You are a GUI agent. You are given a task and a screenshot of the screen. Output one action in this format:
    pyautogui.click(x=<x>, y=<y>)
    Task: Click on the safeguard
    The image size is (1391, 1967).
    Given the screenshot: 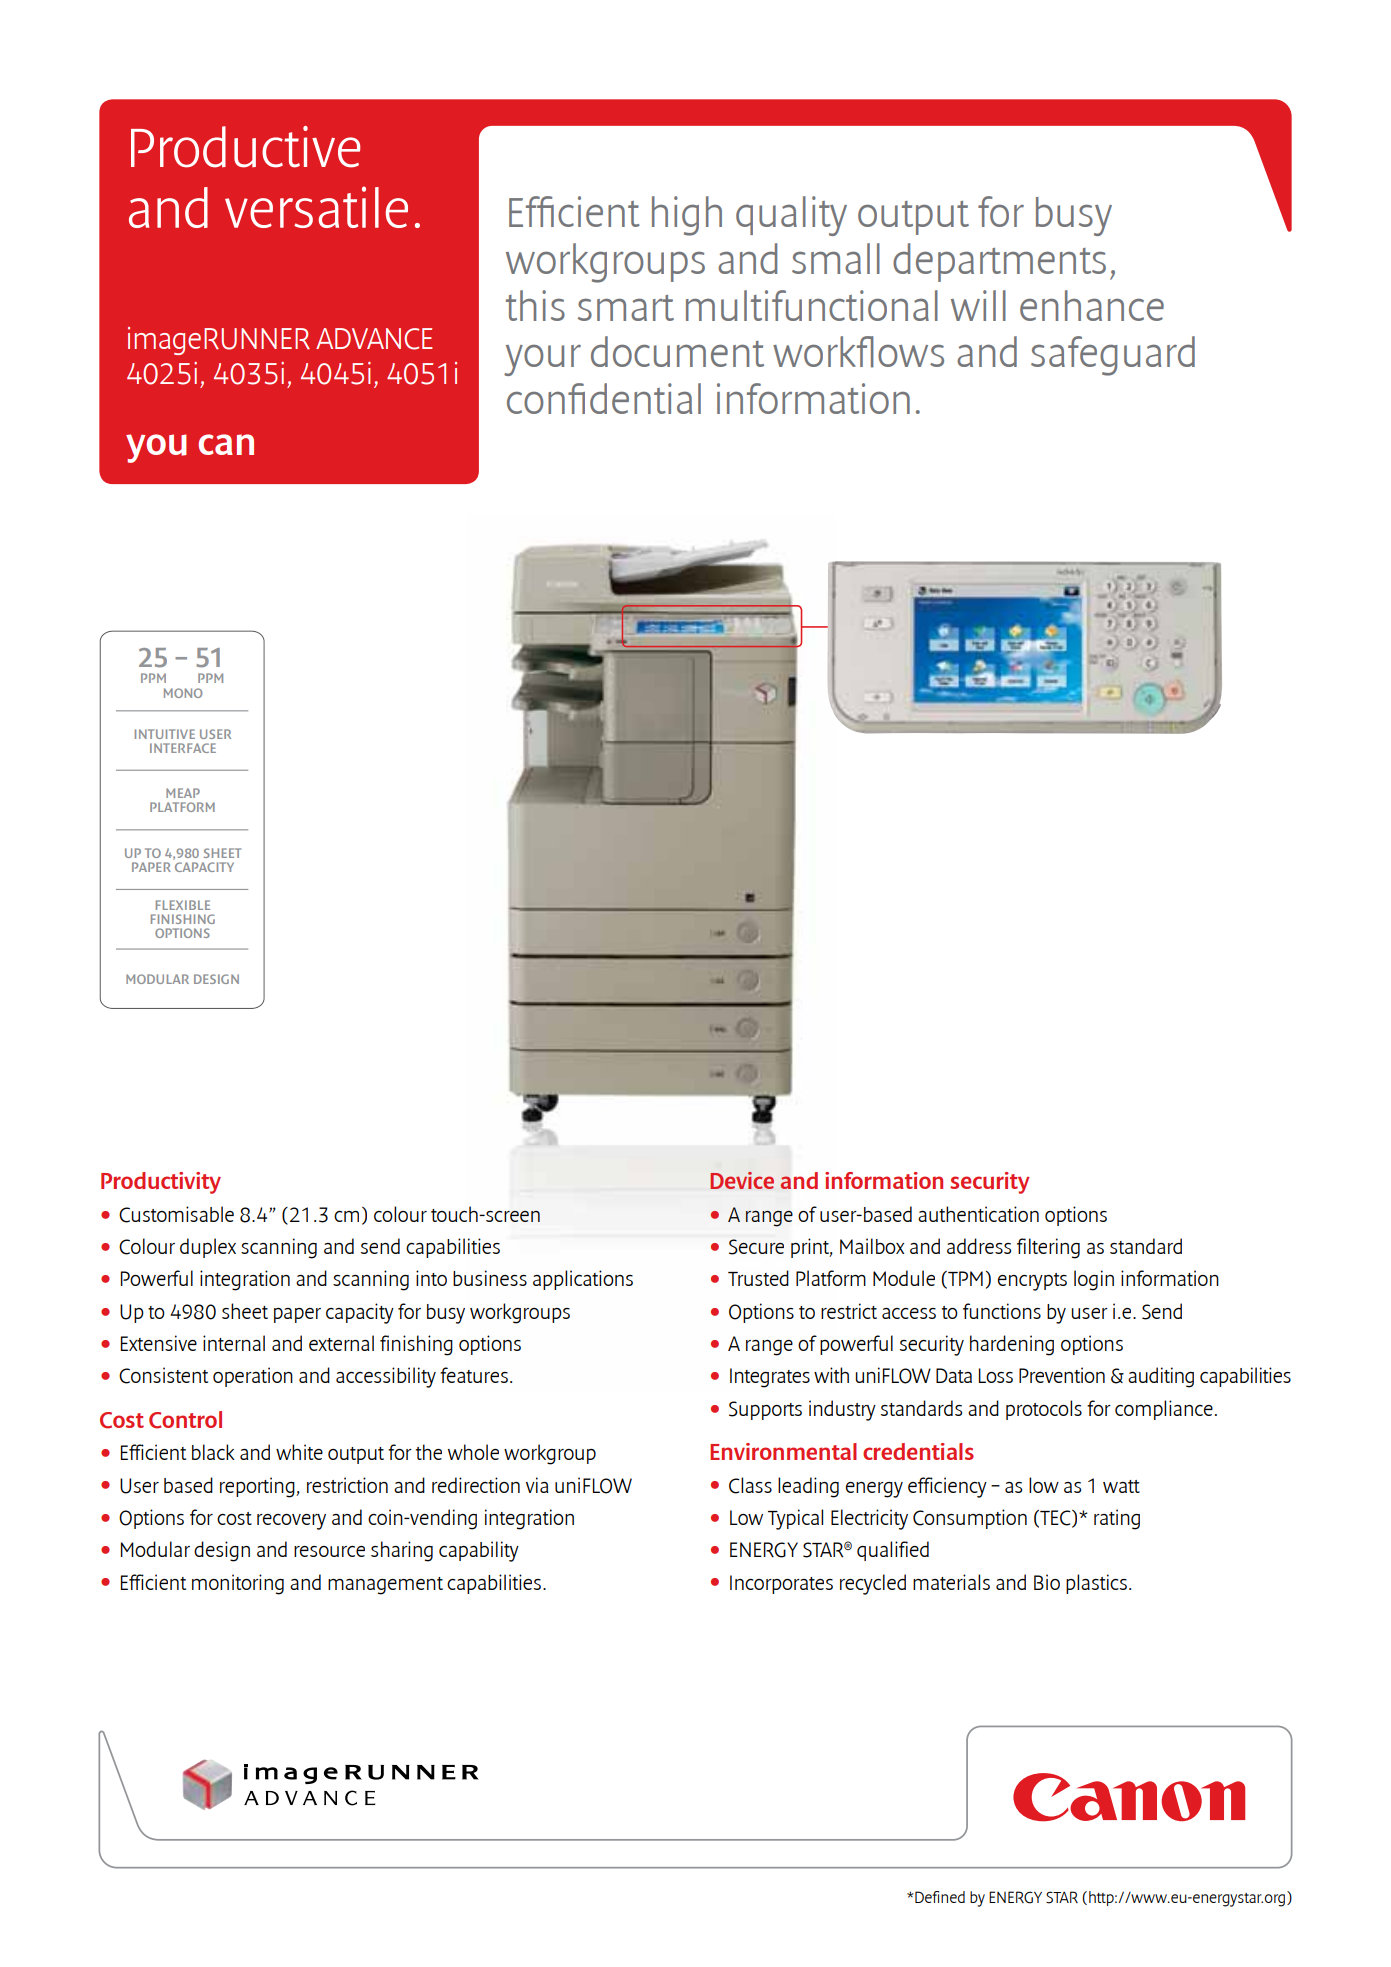 What is the action you would take?
    pyautogui.click(x=1113, y=356)
